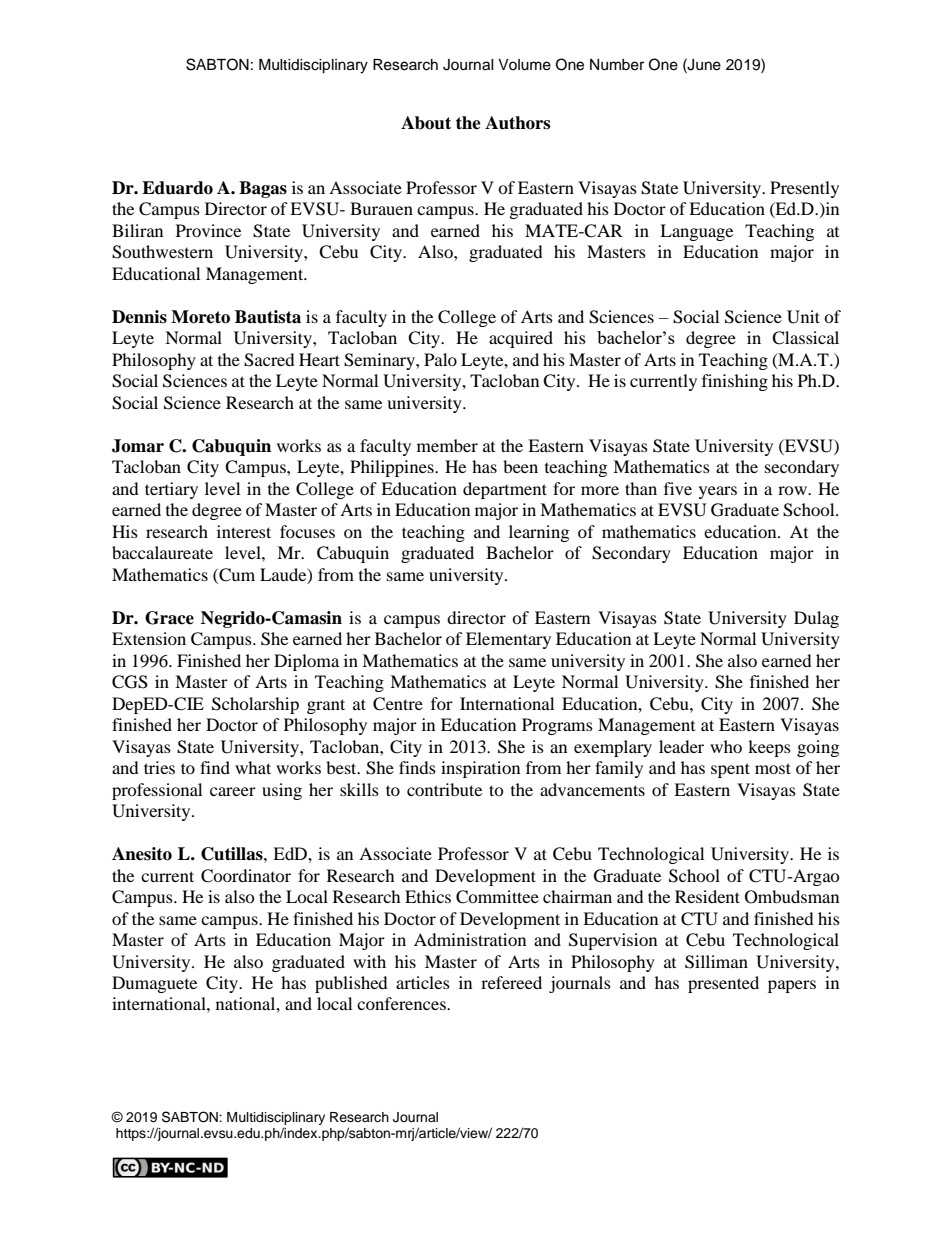 The height and width of the screenshot is (1233, 952). I want to click on Sacred, so click(269, 360).
